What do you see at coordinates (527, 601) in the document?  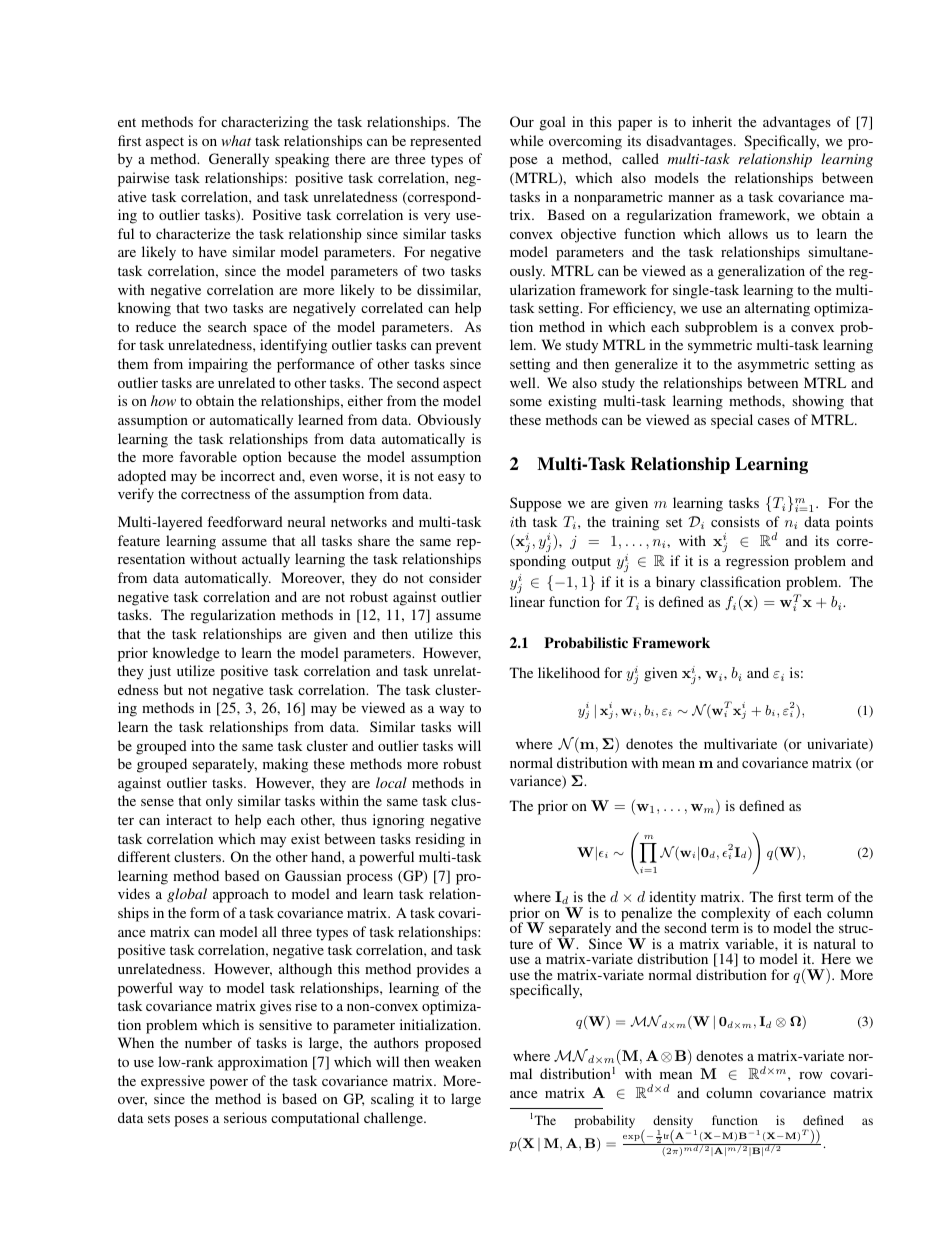 I see `linear` at bounding box center [527, 601].
